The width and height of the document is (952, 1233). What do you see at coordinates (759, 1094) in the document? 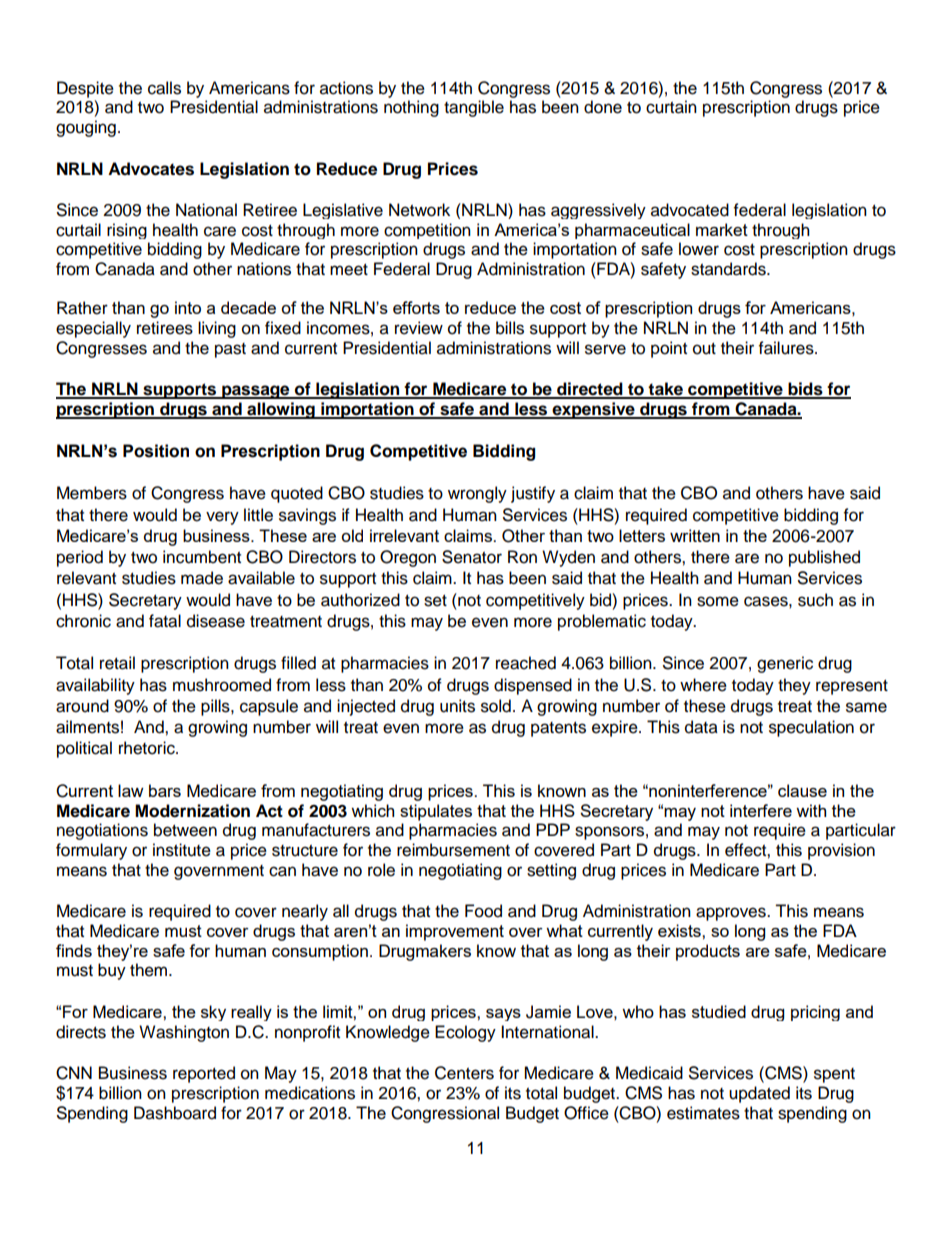
I see `updated` at bounding box center [759, 1094].
